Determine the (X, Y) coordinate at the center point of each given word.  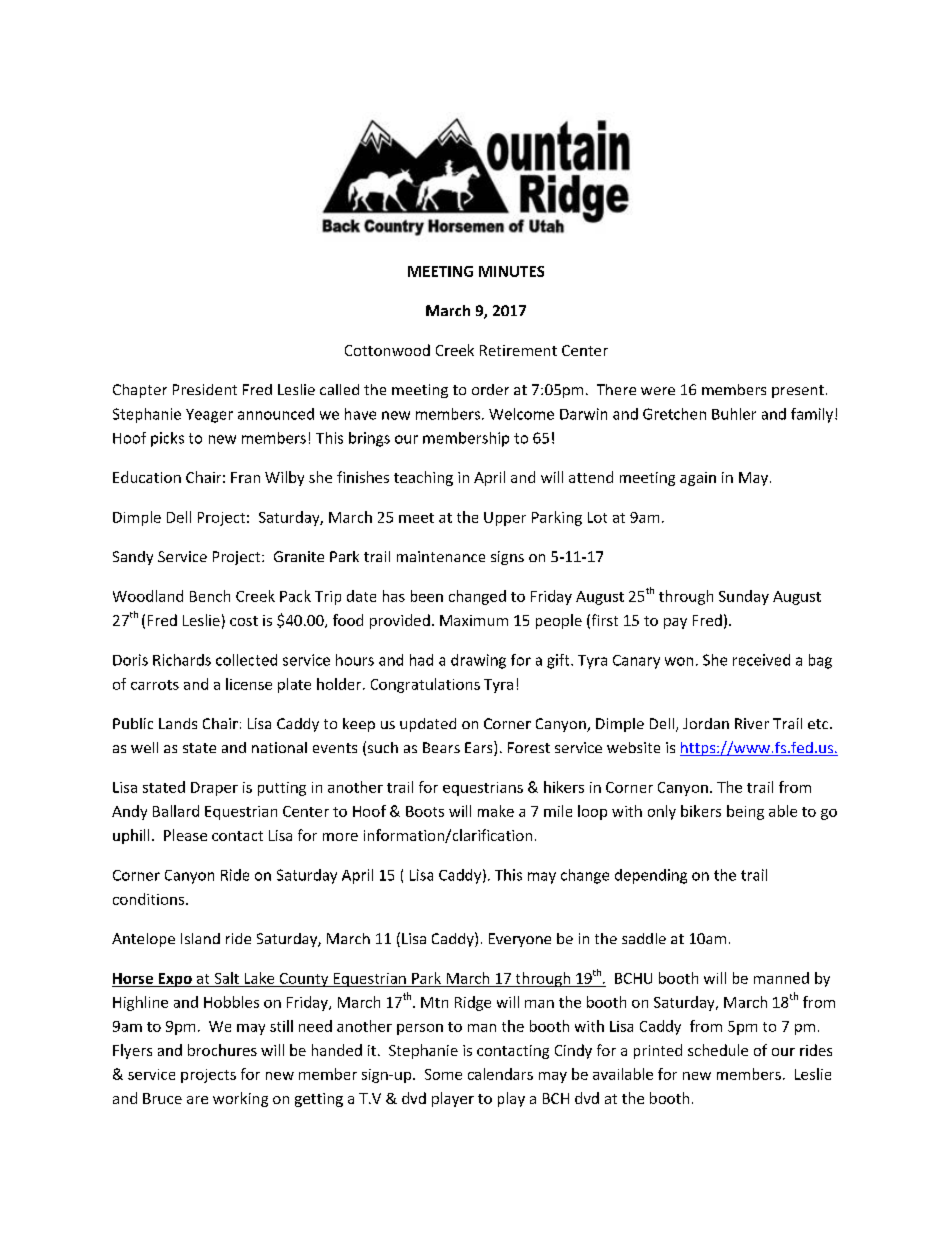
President (205, 389)
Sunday (744, 597)
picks (167, 439)
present (798, 391)
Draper (214, 789)
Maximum (474, 620)
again (698, 479)
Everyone (520, 940)
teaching (423, 478)
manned (781, 978)
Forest (529, 747)
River (752, 723)
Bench (210, 596)
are (197, 1100)
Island (200, 938)
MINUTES (511, 271)
